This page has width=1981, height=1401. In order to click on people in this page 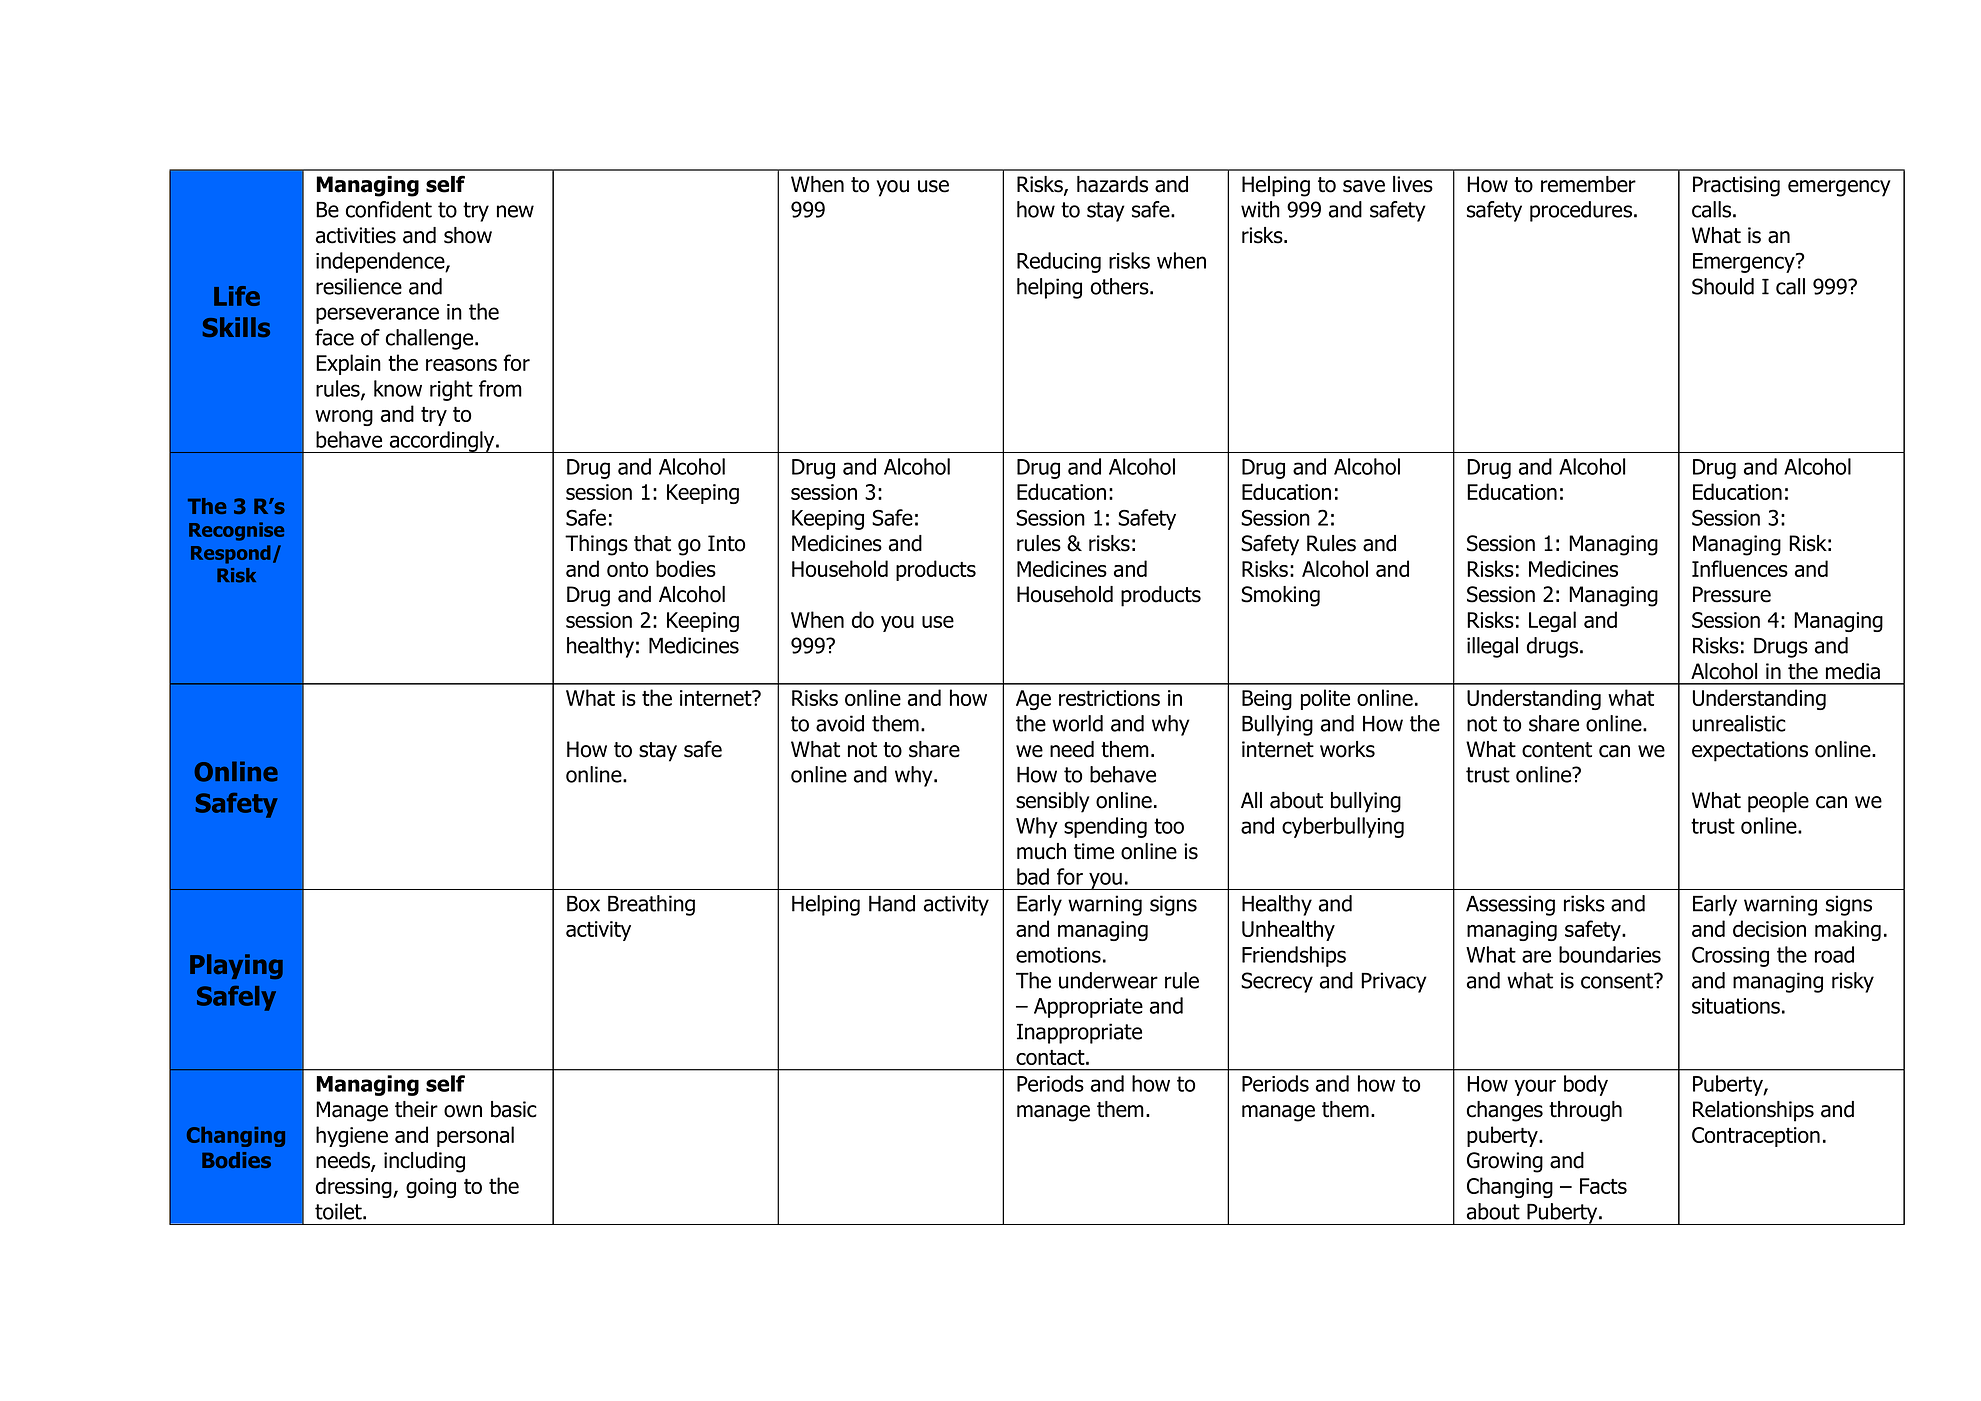, I will do `click(1778, 802)`.
